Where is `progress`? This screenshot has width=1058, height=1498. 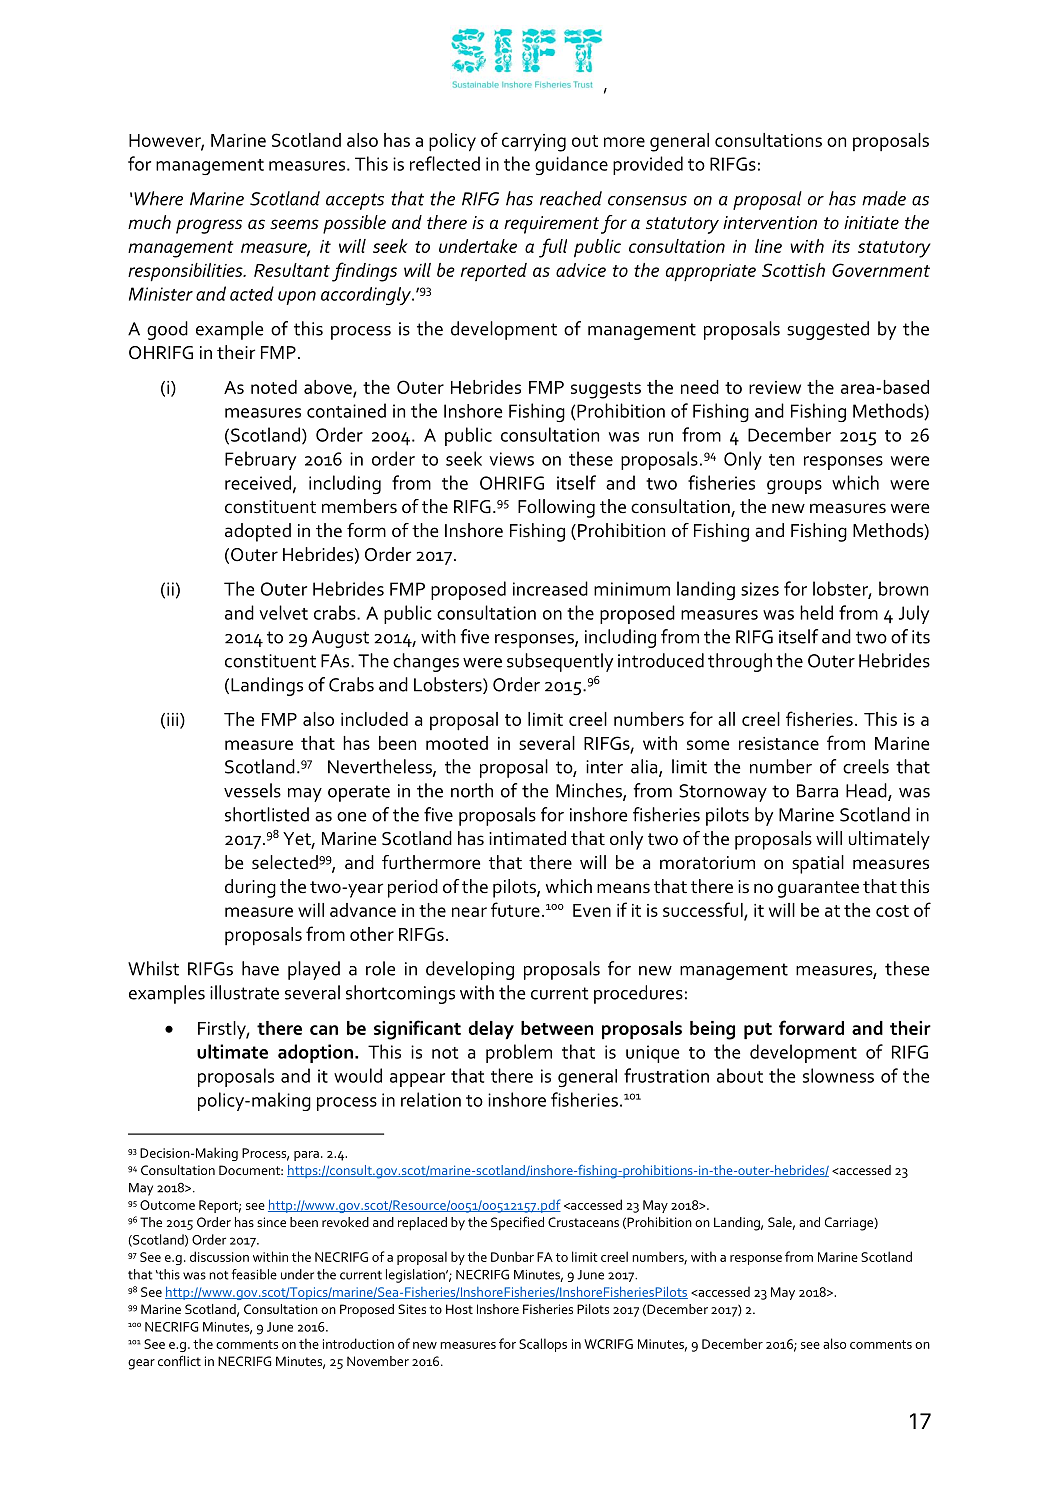
progress is located at coordinates (209, 226).
